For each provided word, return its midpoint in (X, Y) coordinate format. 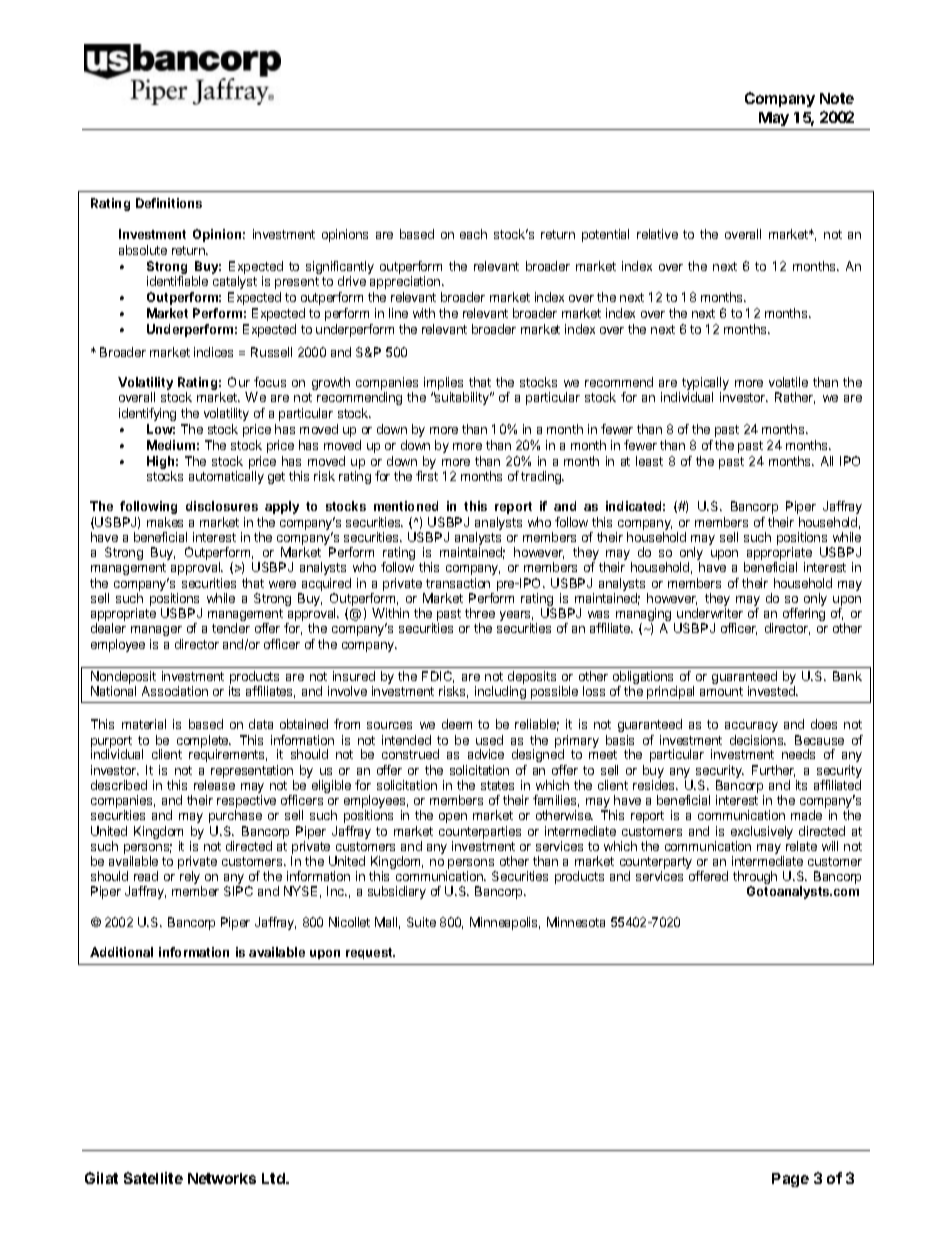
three (480, 613)
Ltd (274, 1178)
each (473, 234)
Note (837, 98)
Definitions (169, 203)
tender (231, 628)
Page (790, 1180)
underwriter (710, 613)
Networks (222, 1178)
